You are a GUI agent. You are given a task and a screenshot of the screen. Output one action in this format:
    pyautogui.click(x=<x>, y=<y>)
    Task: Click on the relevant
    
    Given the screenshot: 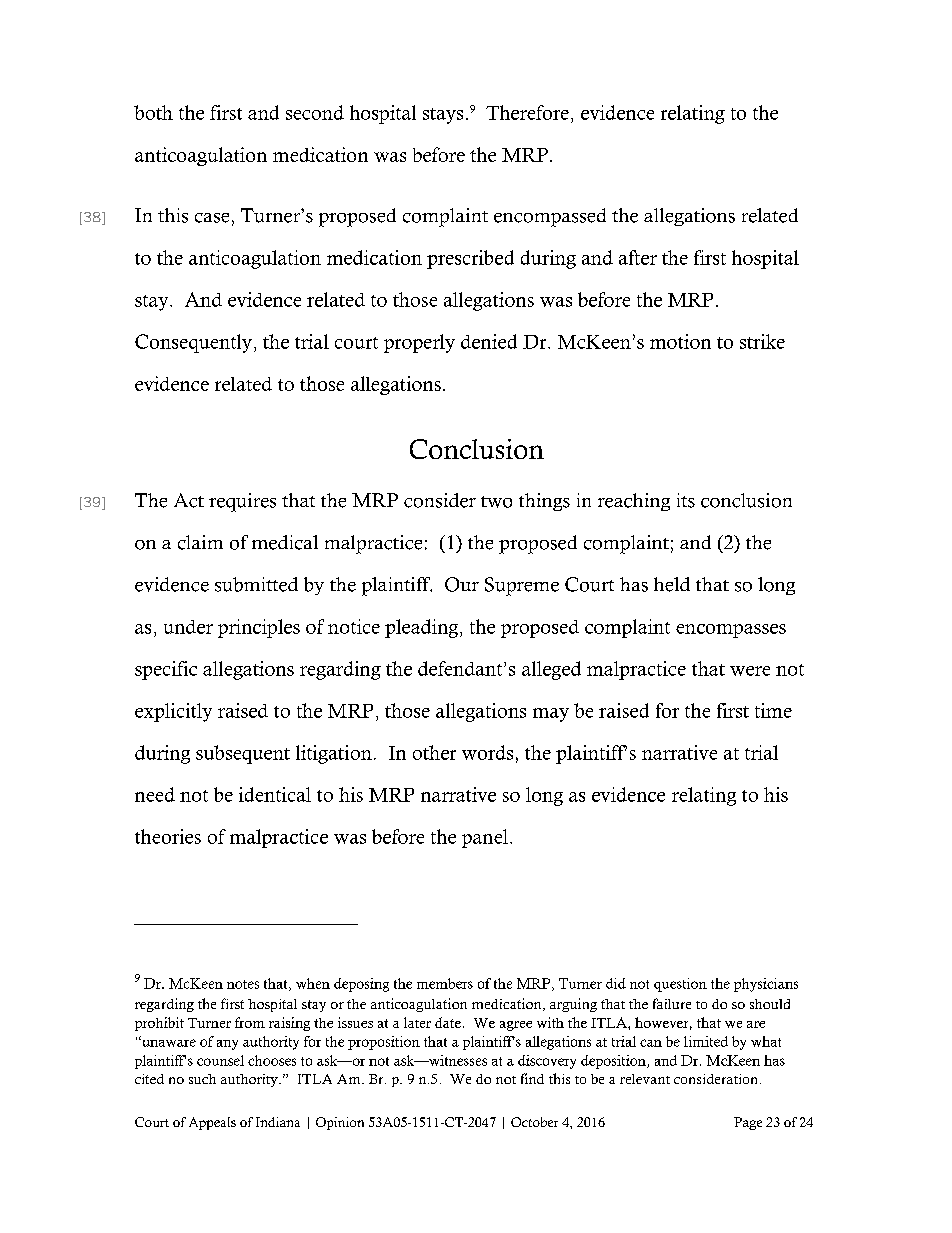 What is the action you would take?
    pyautogui.click(x=645, y=1079)
